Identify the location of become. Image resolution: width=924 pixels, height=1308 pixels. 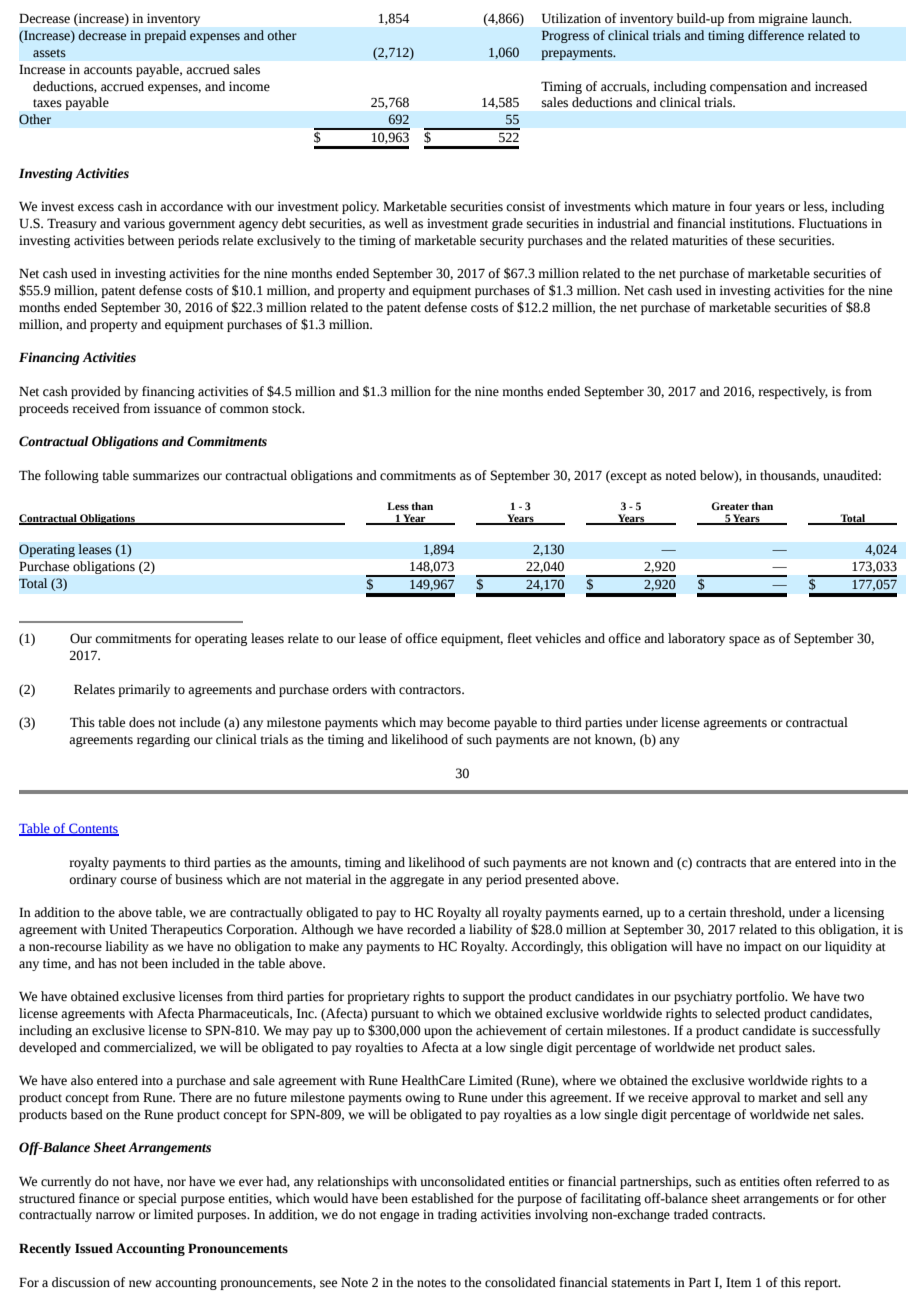
(468, 722).
